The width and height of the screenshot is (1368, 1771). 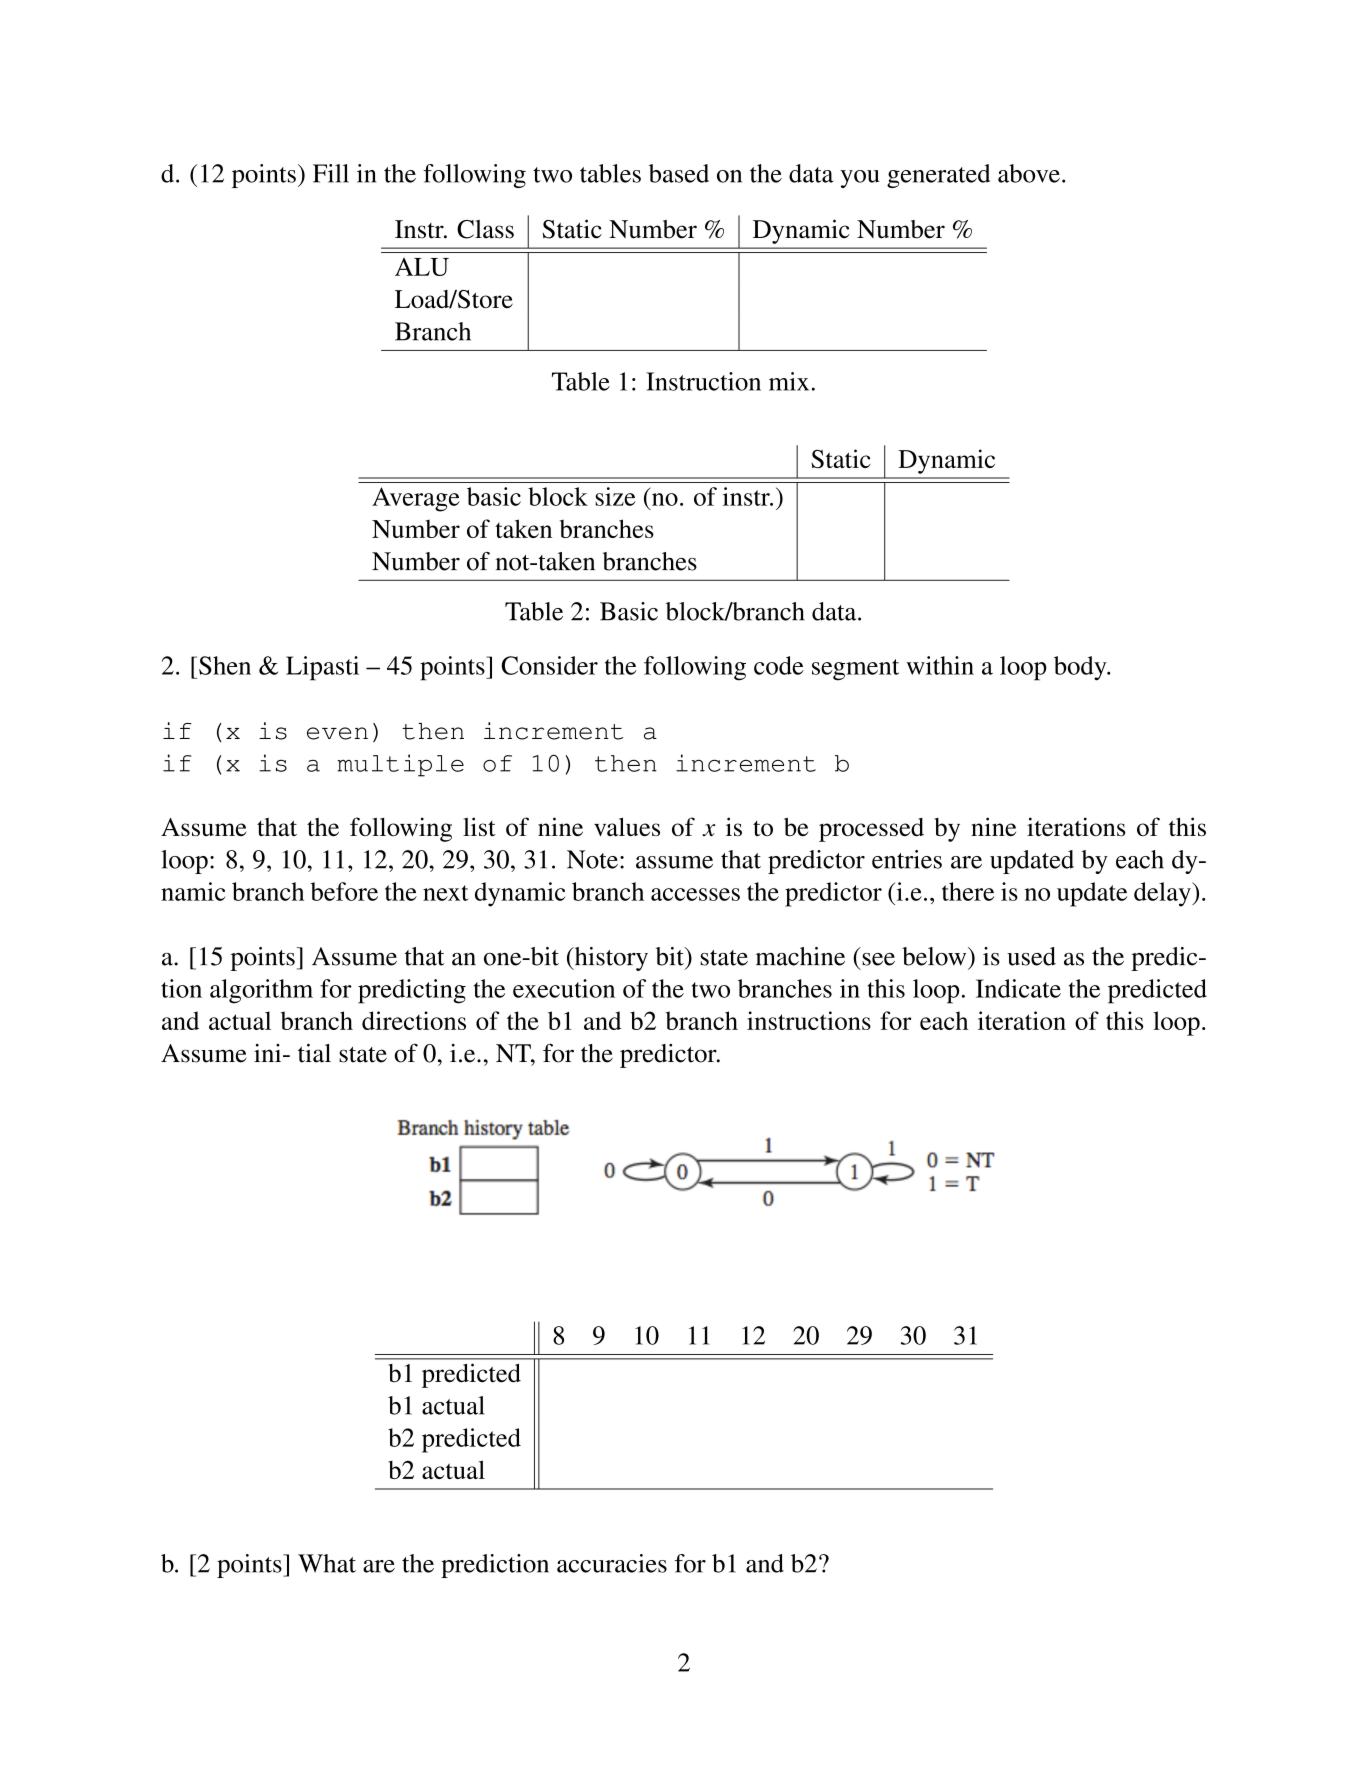 What do you see at coordinates (1018, 988) in the screenshot?
I see `Indicate` at bounding box center [1018, 988].
